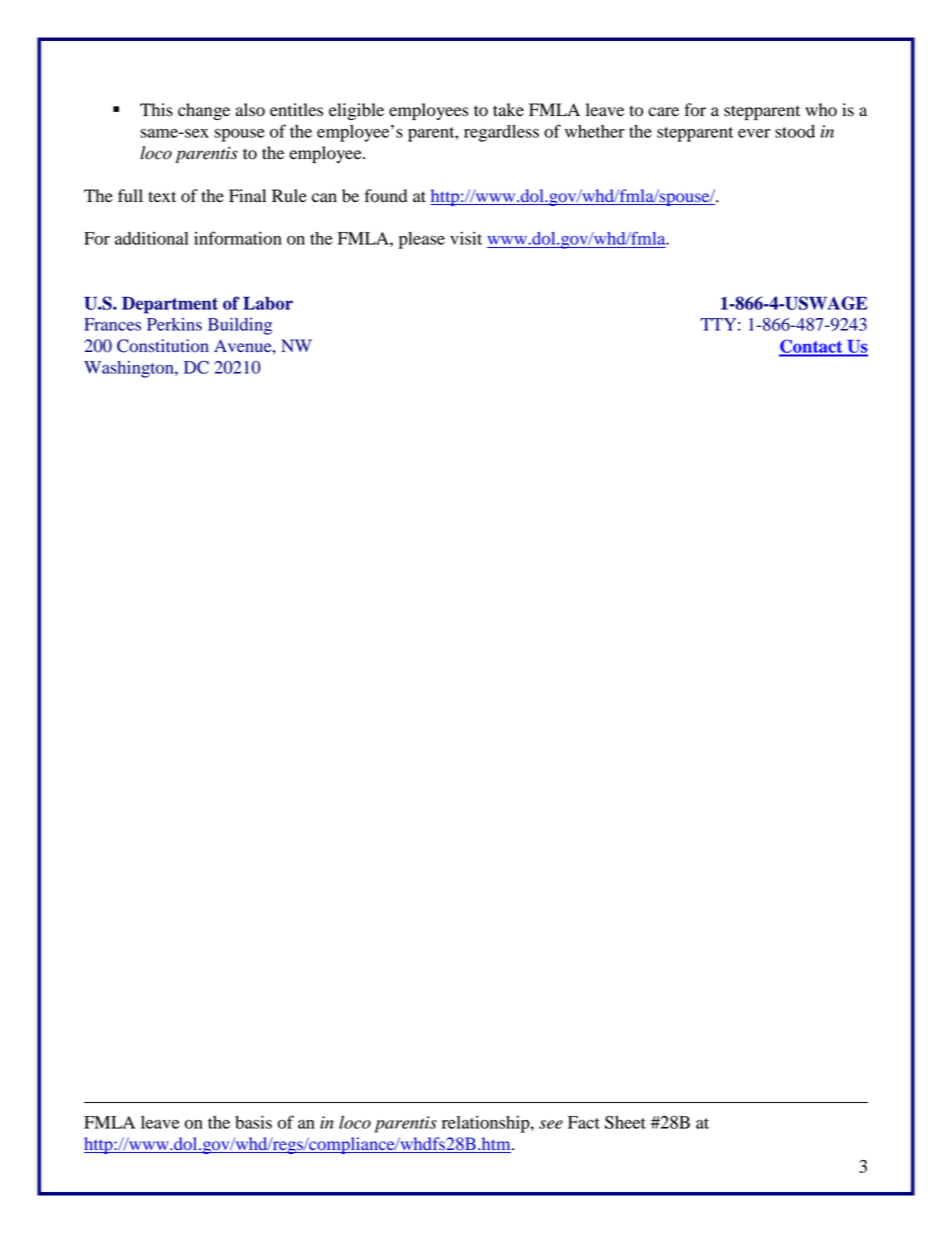 The image size is (952, 1233). Describe the element at coordinates (551, 1124) in the document. I see `see` at that location.
